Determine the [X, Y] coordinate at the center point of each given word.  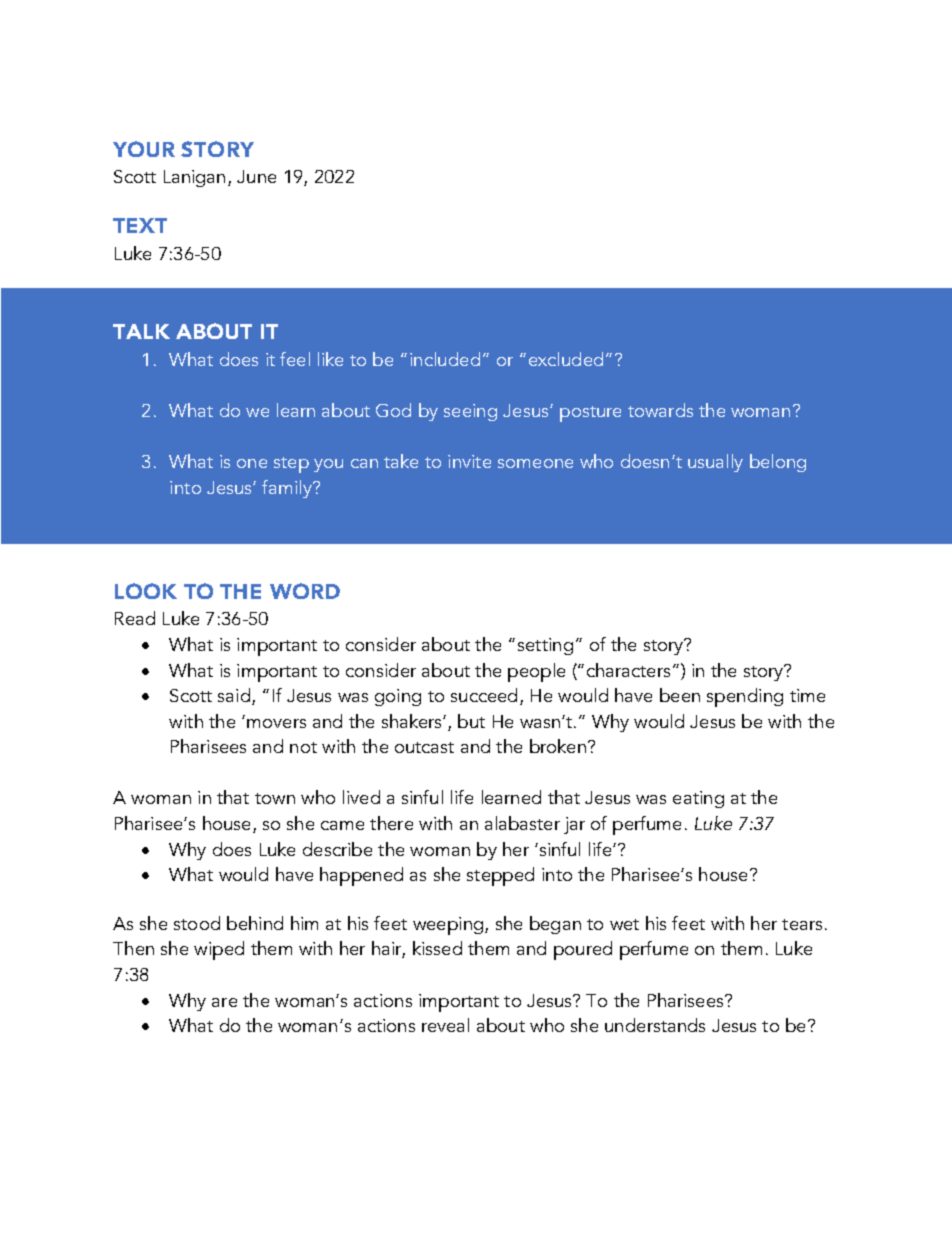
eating [698, 799]
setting [545, 646]
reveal [445, 1025]
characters [628, 670]
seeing [470, 412]
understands [655, 1025]
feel [295, 359]
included [445, 359]
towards [660, 410]
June [256, 176]
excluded [566, 359]
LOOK [146, 591]
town [275, 798]
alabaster [522, 823]
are [224, 1002]
